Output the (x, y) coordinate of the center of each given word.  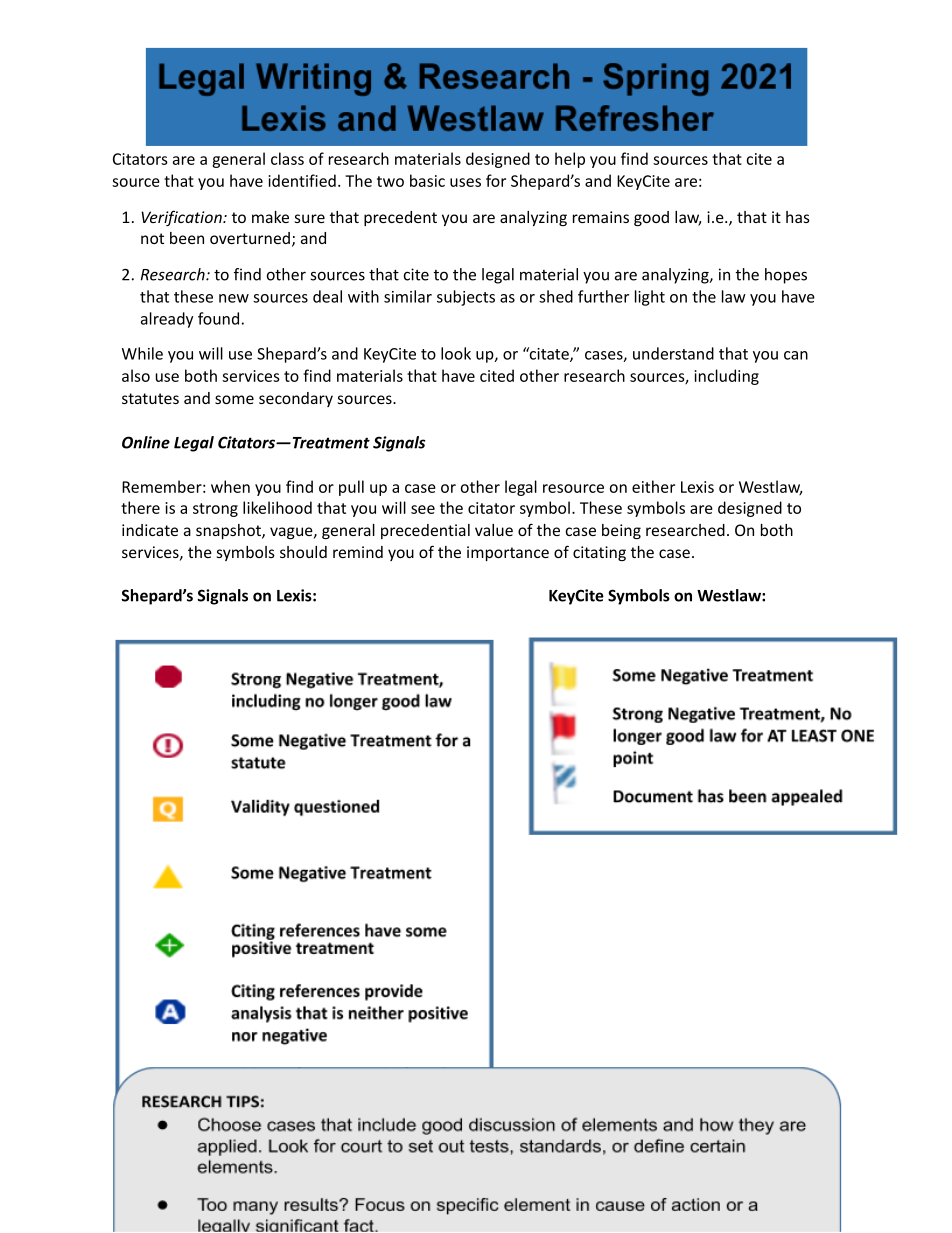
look (456, 353)
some (234, 399)
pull (351, 488)
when (230, 486)
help (570, 160)
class (287, 158)
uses (465, 182)
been (187, 238)
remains (601, 217)
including (726, 377)
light (650, 298)
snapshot (229, 531)
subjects (466, 298)
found (218, 318)
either (653, 486)
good (651, 218)
